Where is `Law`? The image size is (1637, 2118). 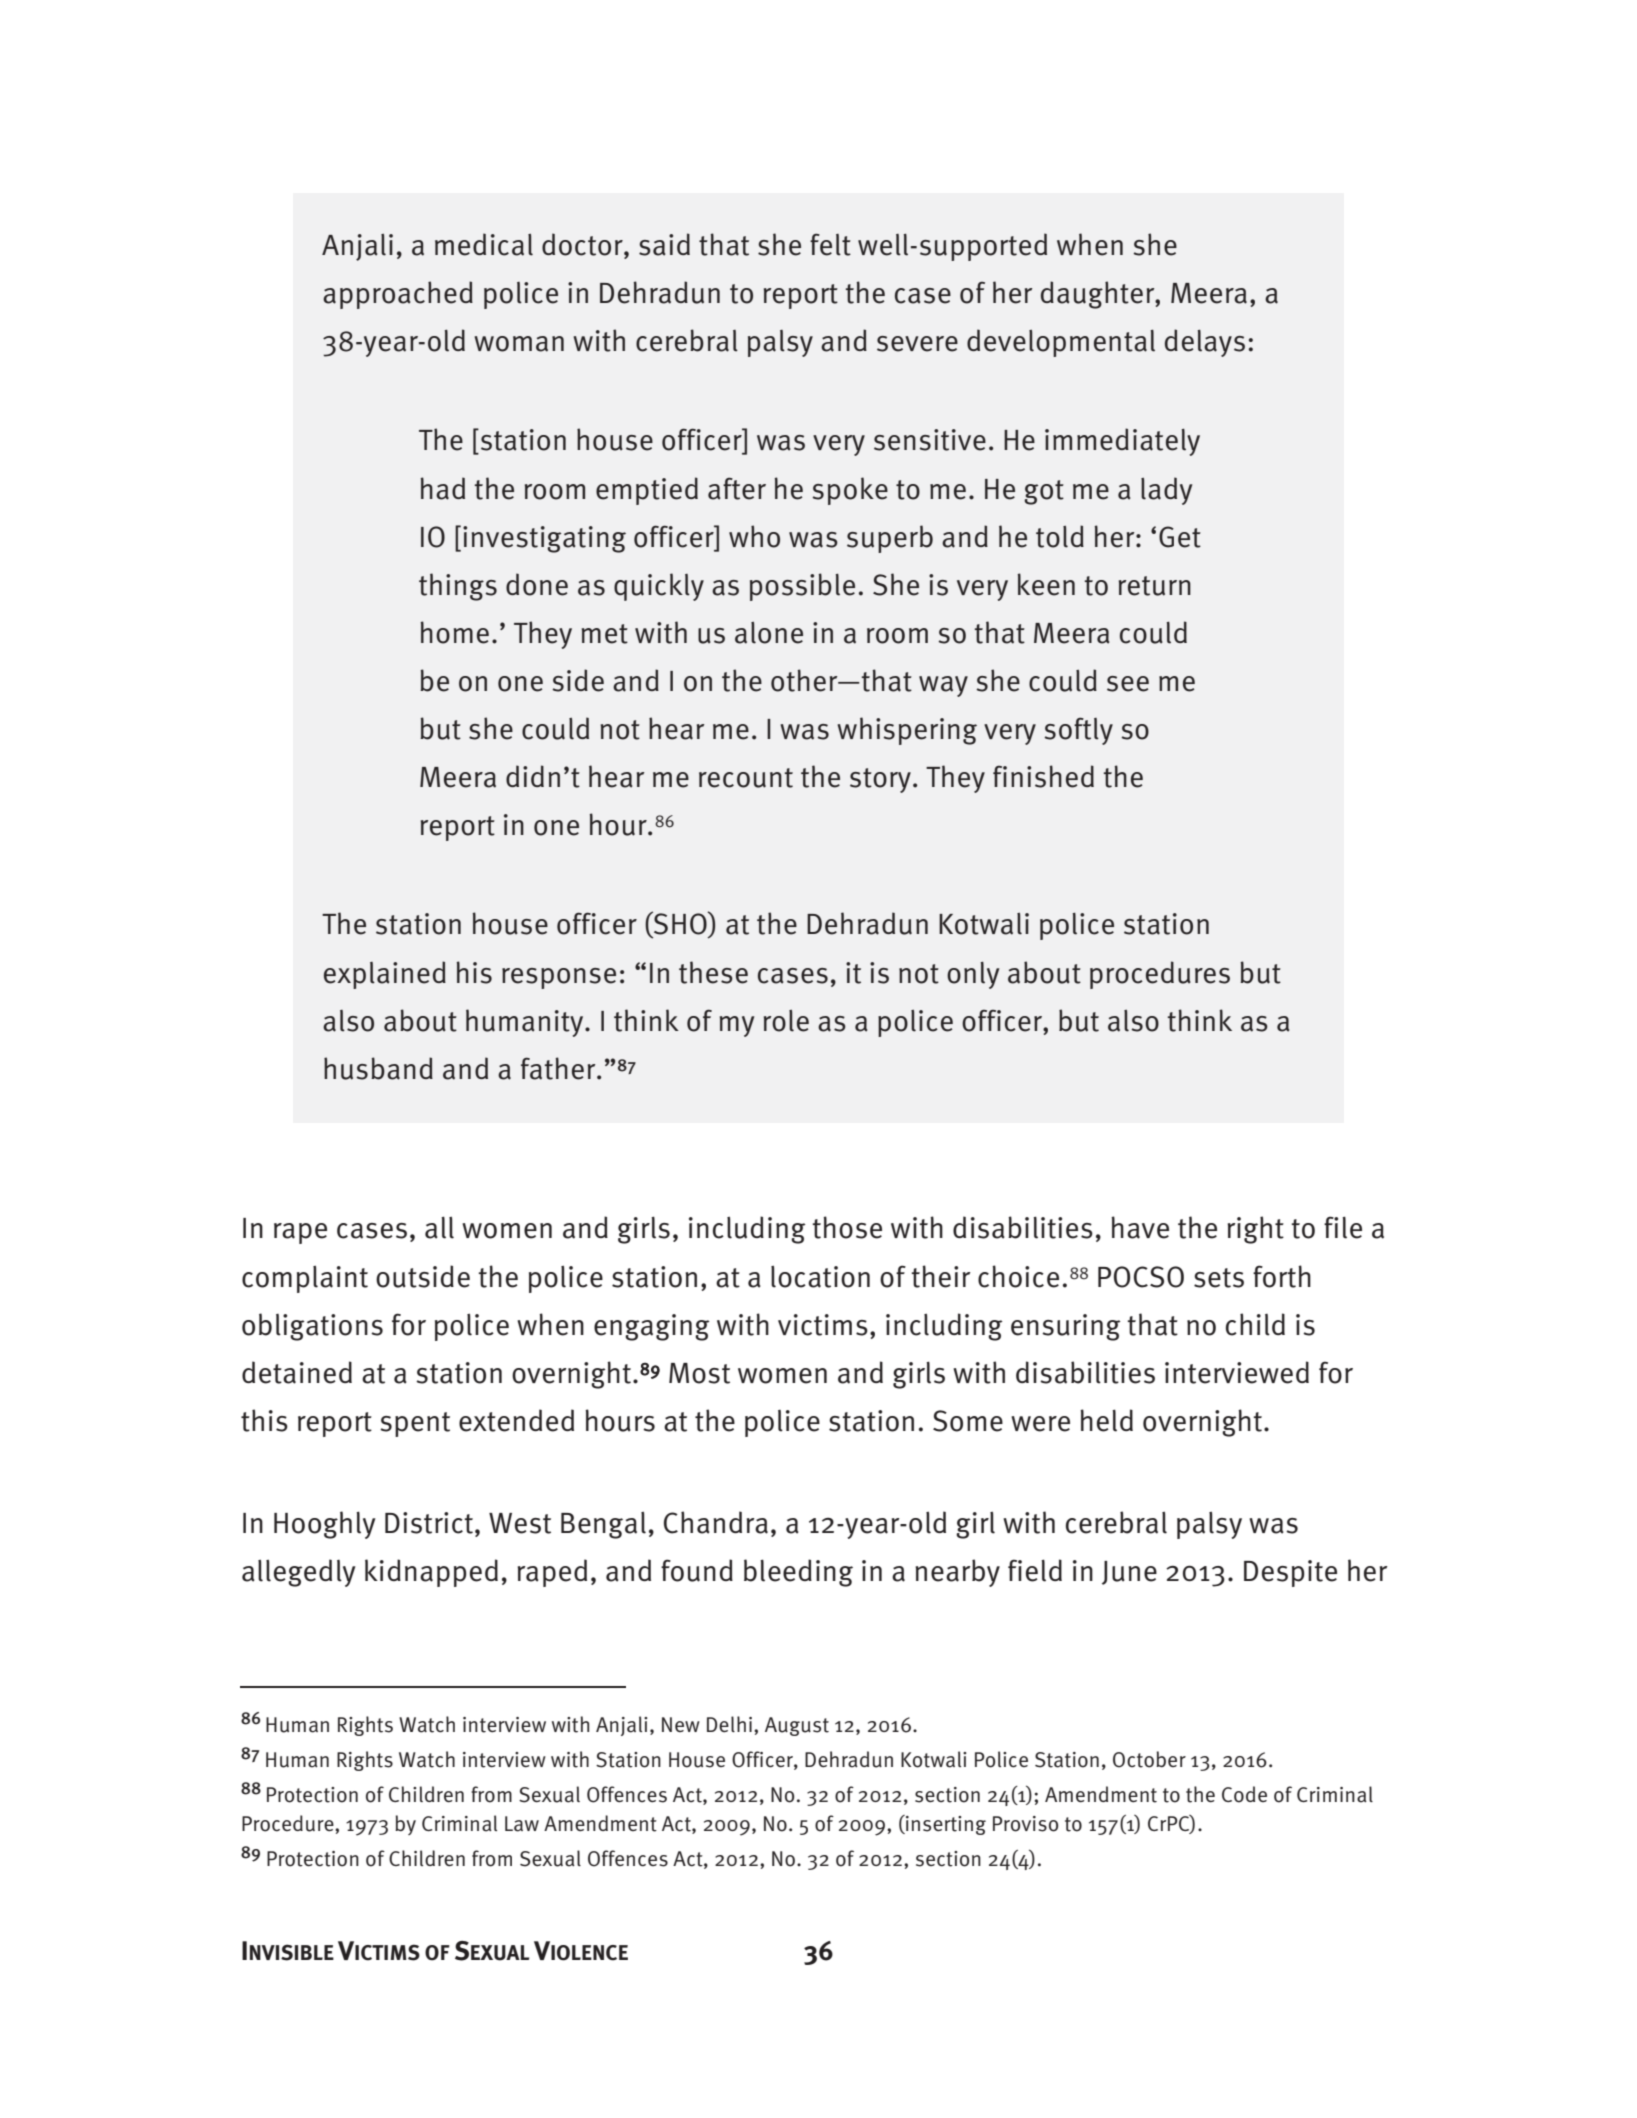
Law is located at coordinates (522, 1824).
